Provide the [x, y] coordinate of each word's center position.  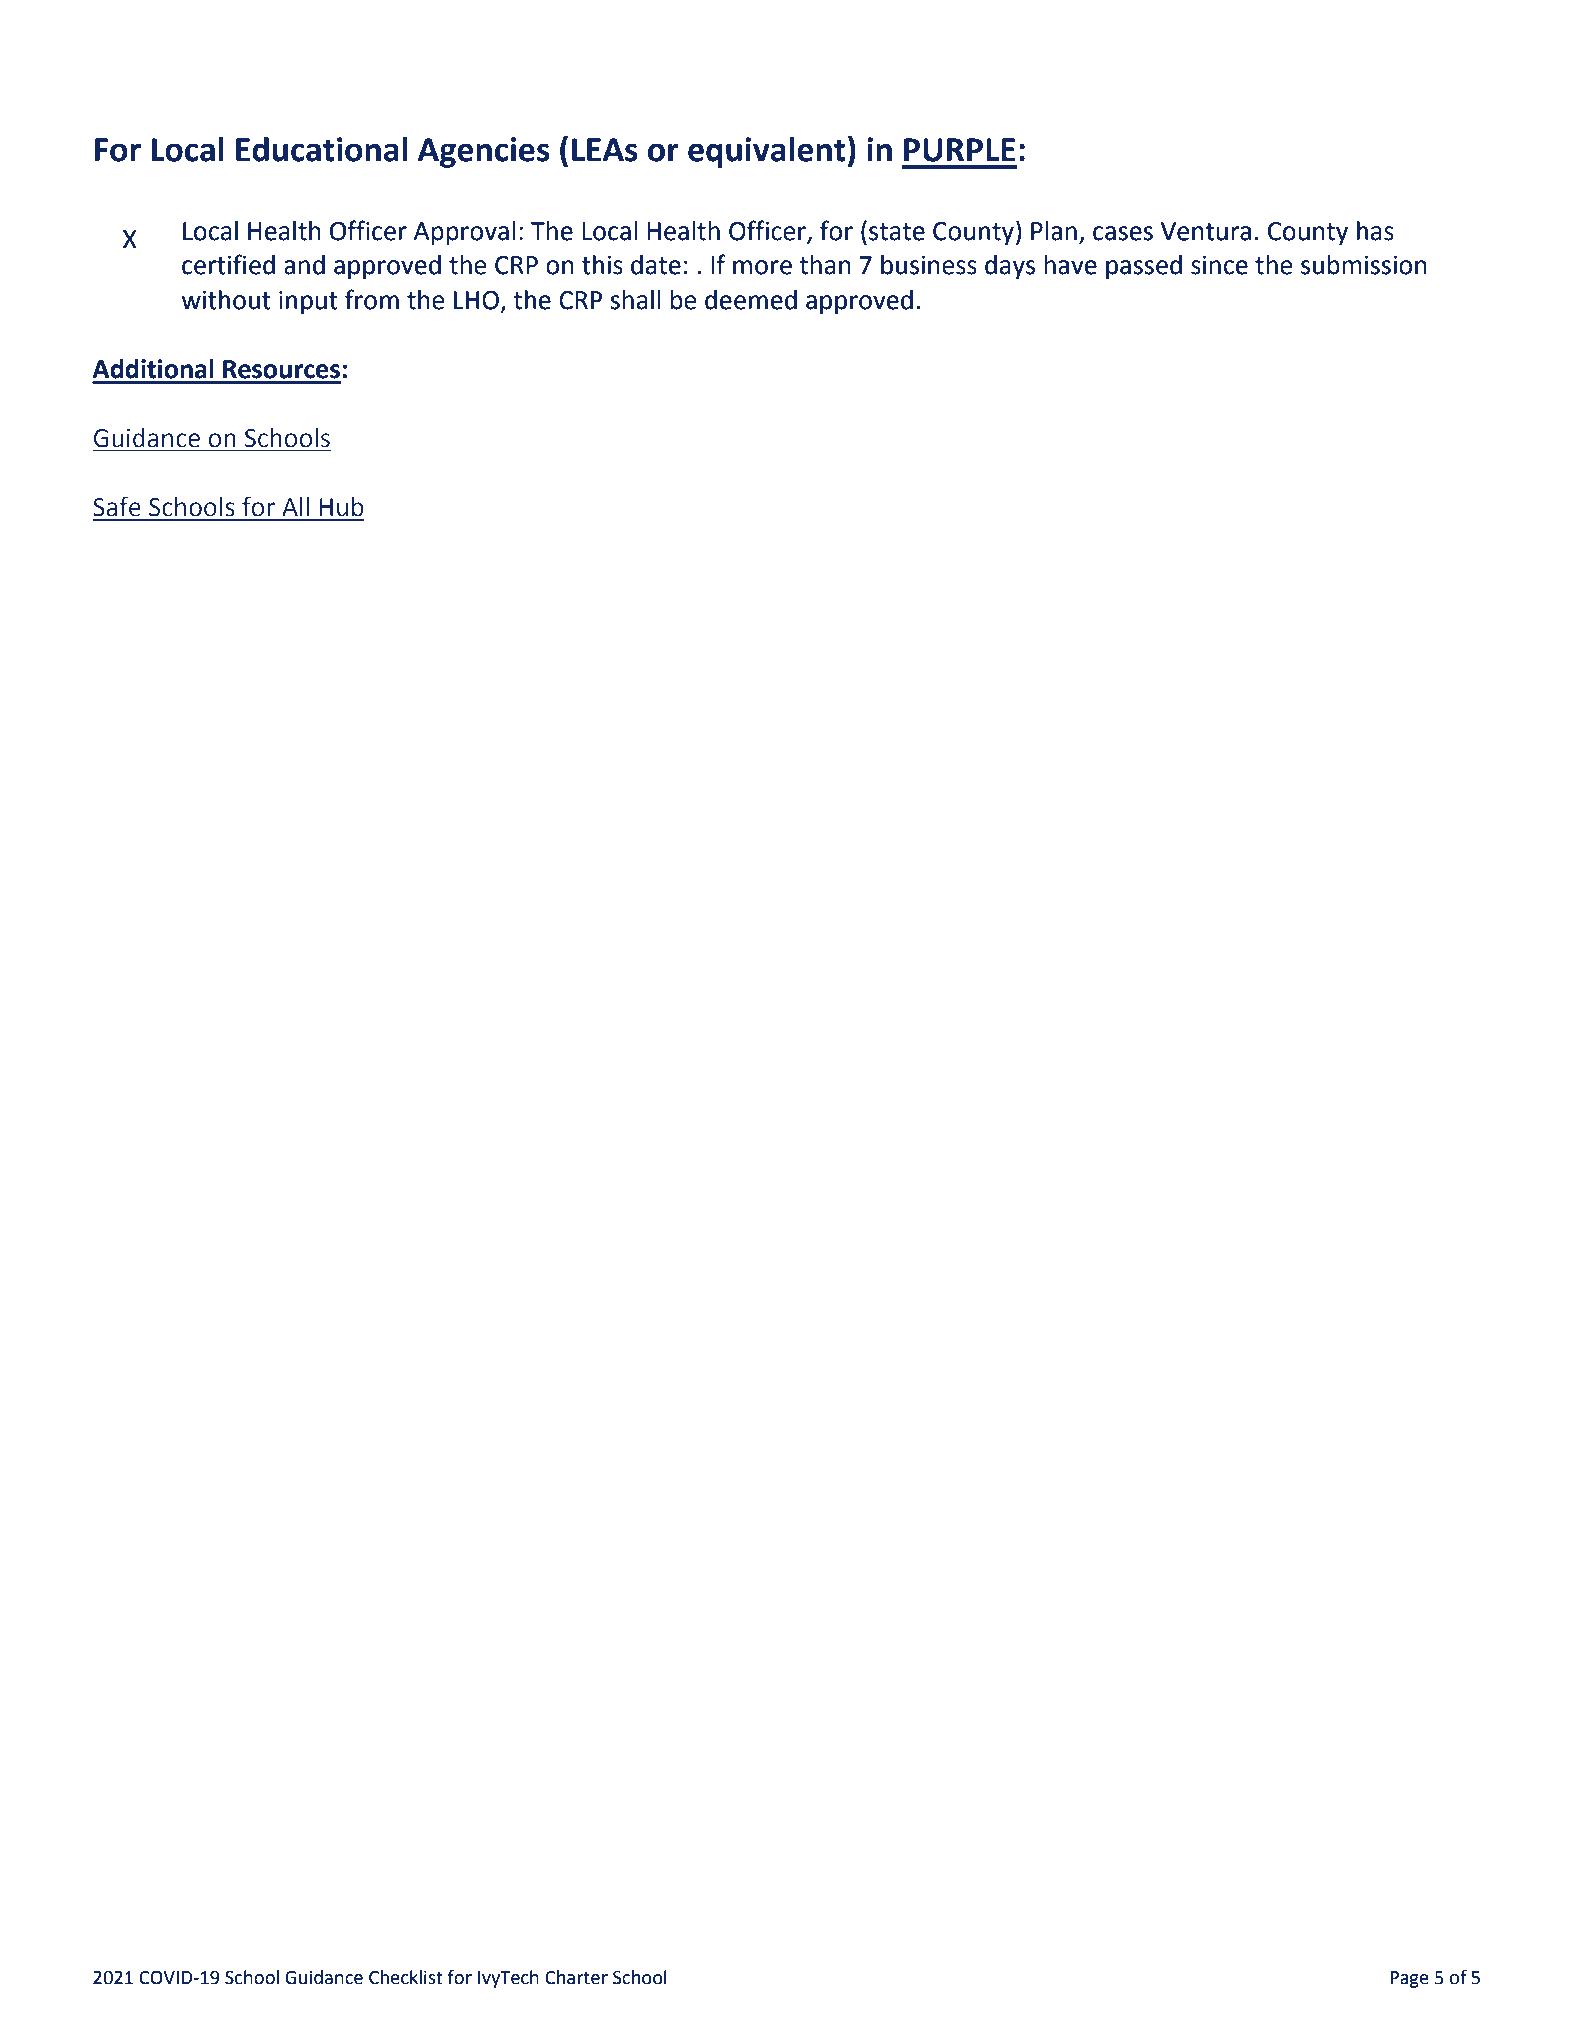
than [825, 265]
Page [1409, 1979]
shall [635, 300]
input [308, 303]
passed [1144, 267]
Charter [576, 1977]
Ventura [1206, 231]
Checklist [406, 1977]
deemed [751, 300]
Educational [321, 149]
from [372, 299]
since [1219, 265]
